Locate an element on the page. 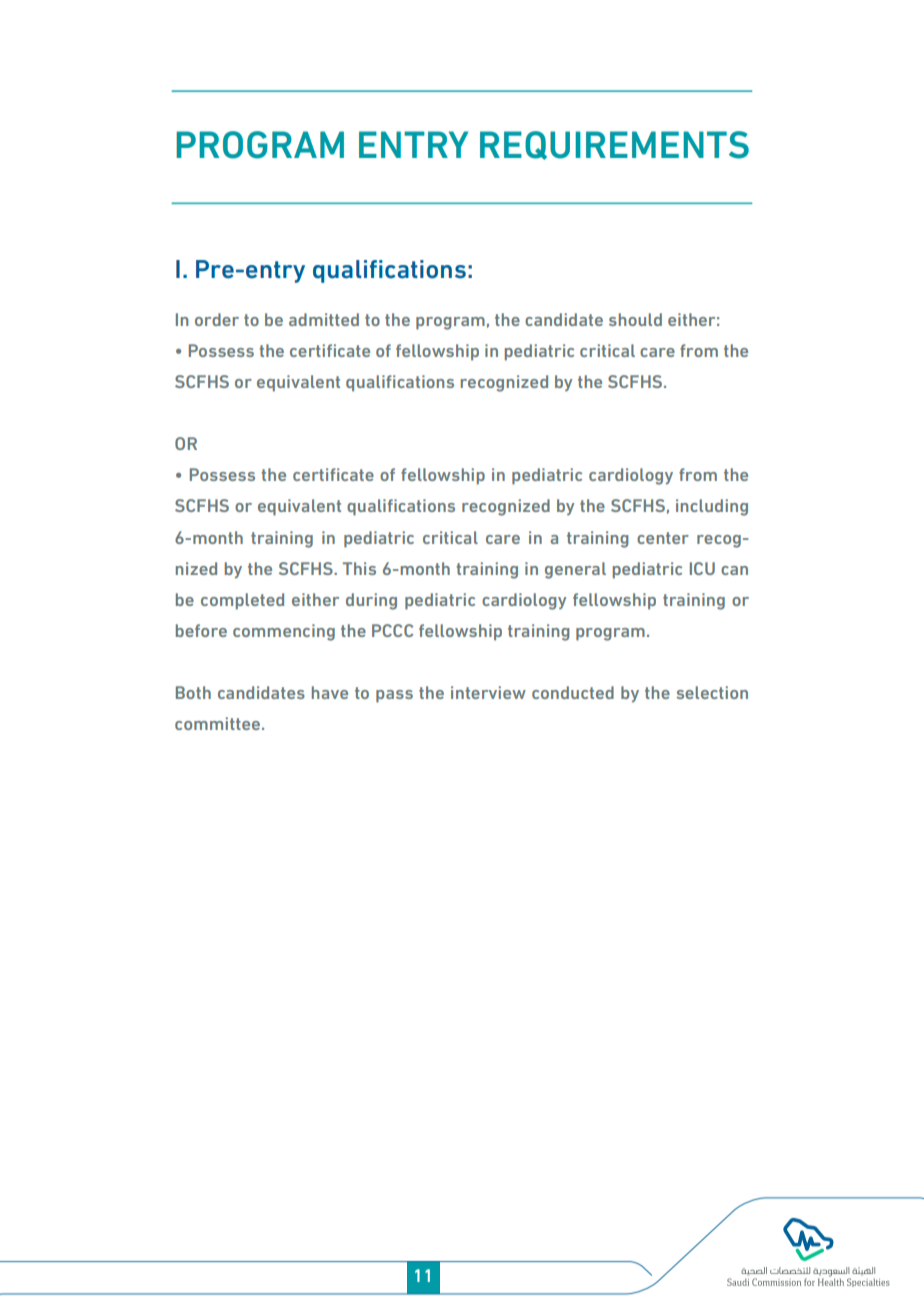  admitted is located at coordinates (324, 319).
